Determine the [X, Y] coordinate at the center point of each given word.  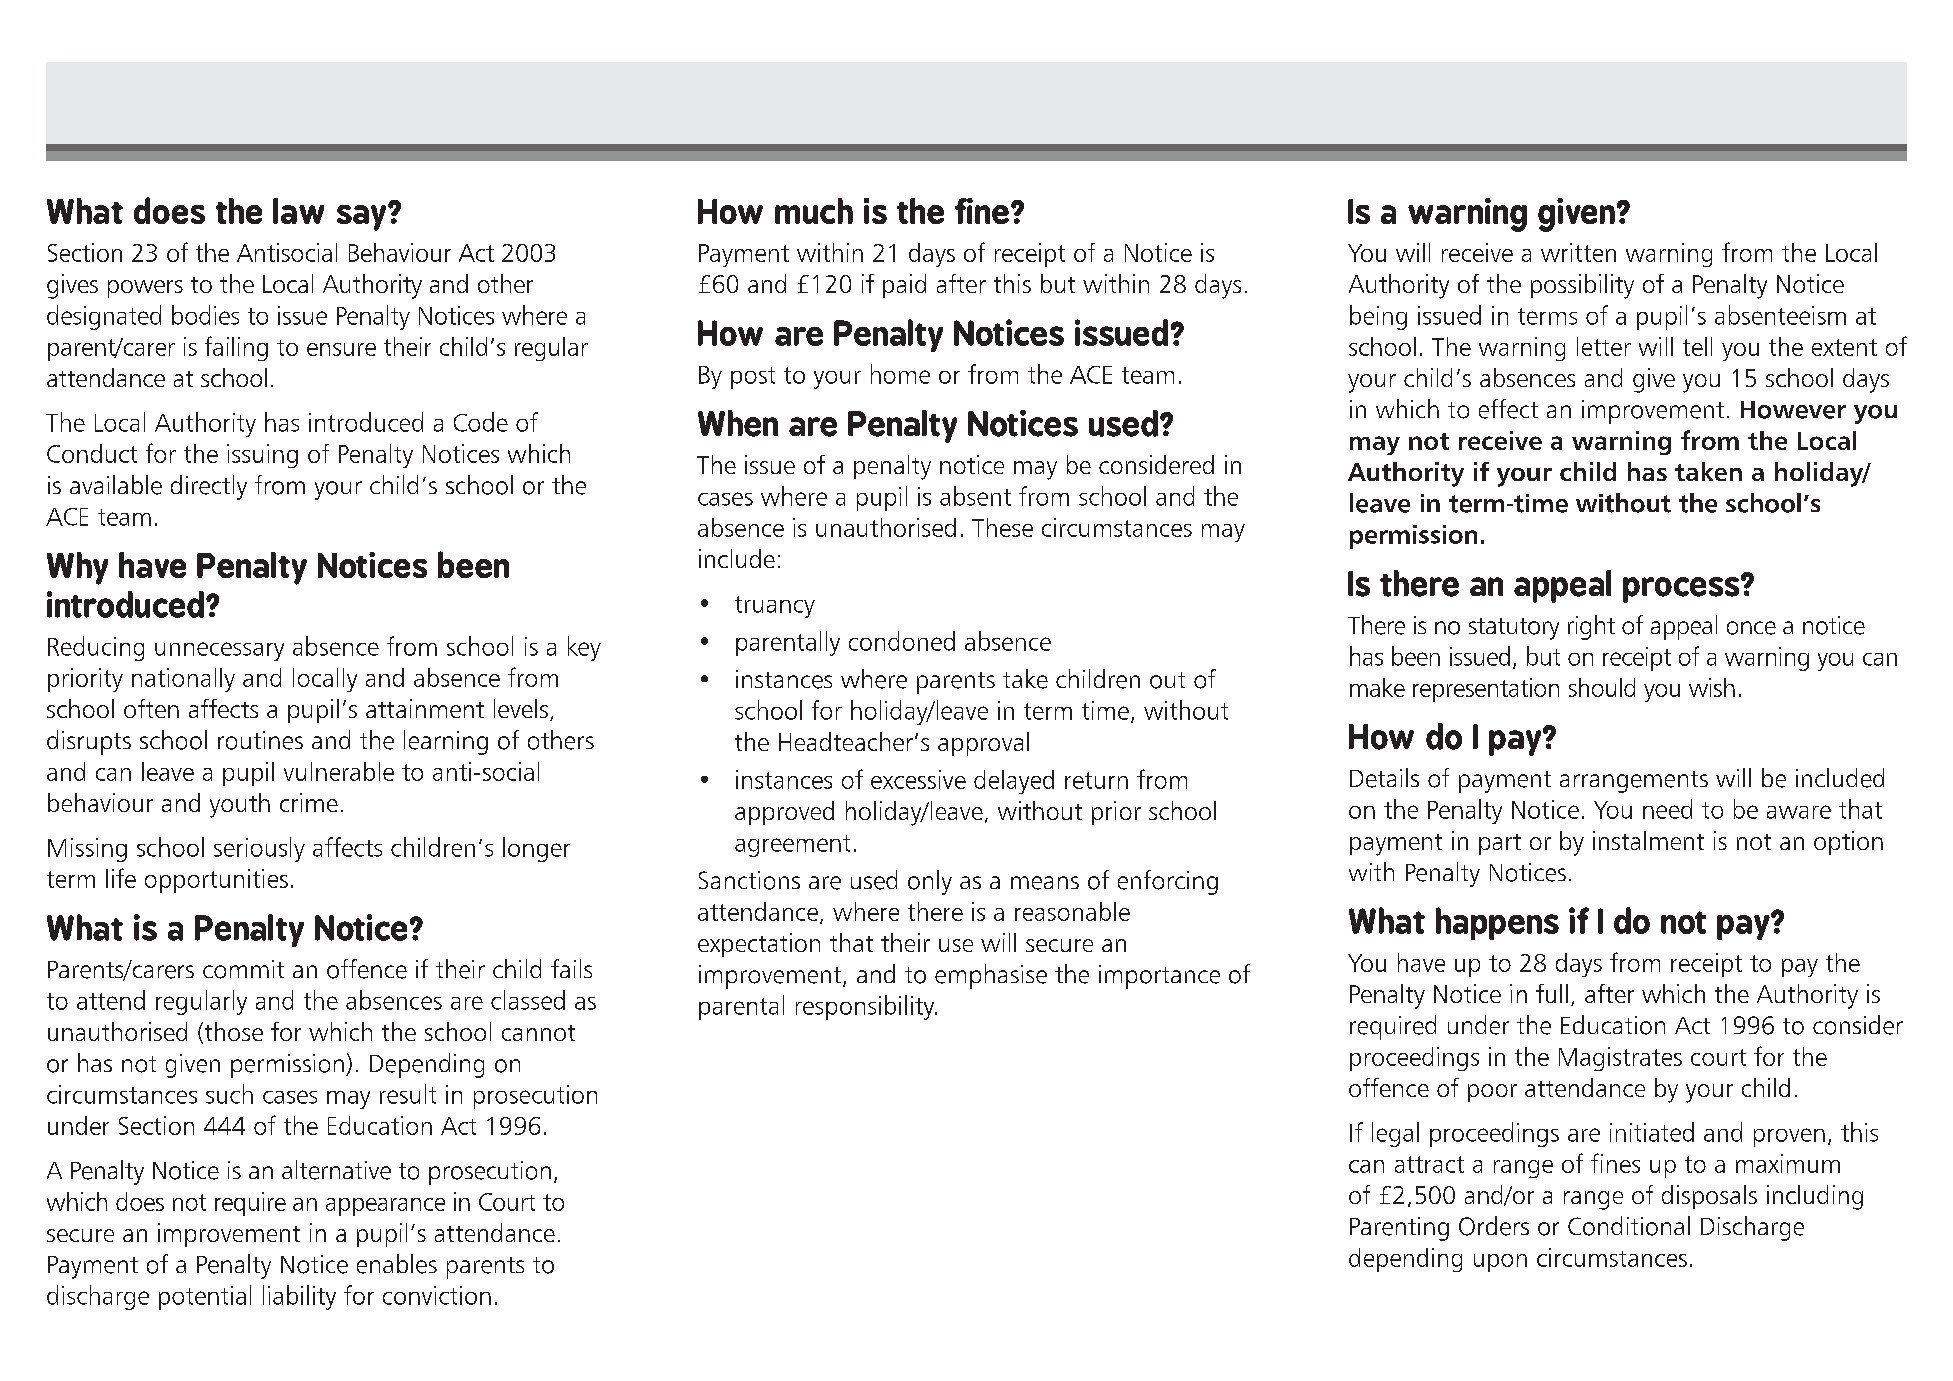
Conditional [1629, 1226]
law [298, 211]
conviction [437, 1295]
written [1578, 252]
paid [904, 286]
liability [299, 1297]
